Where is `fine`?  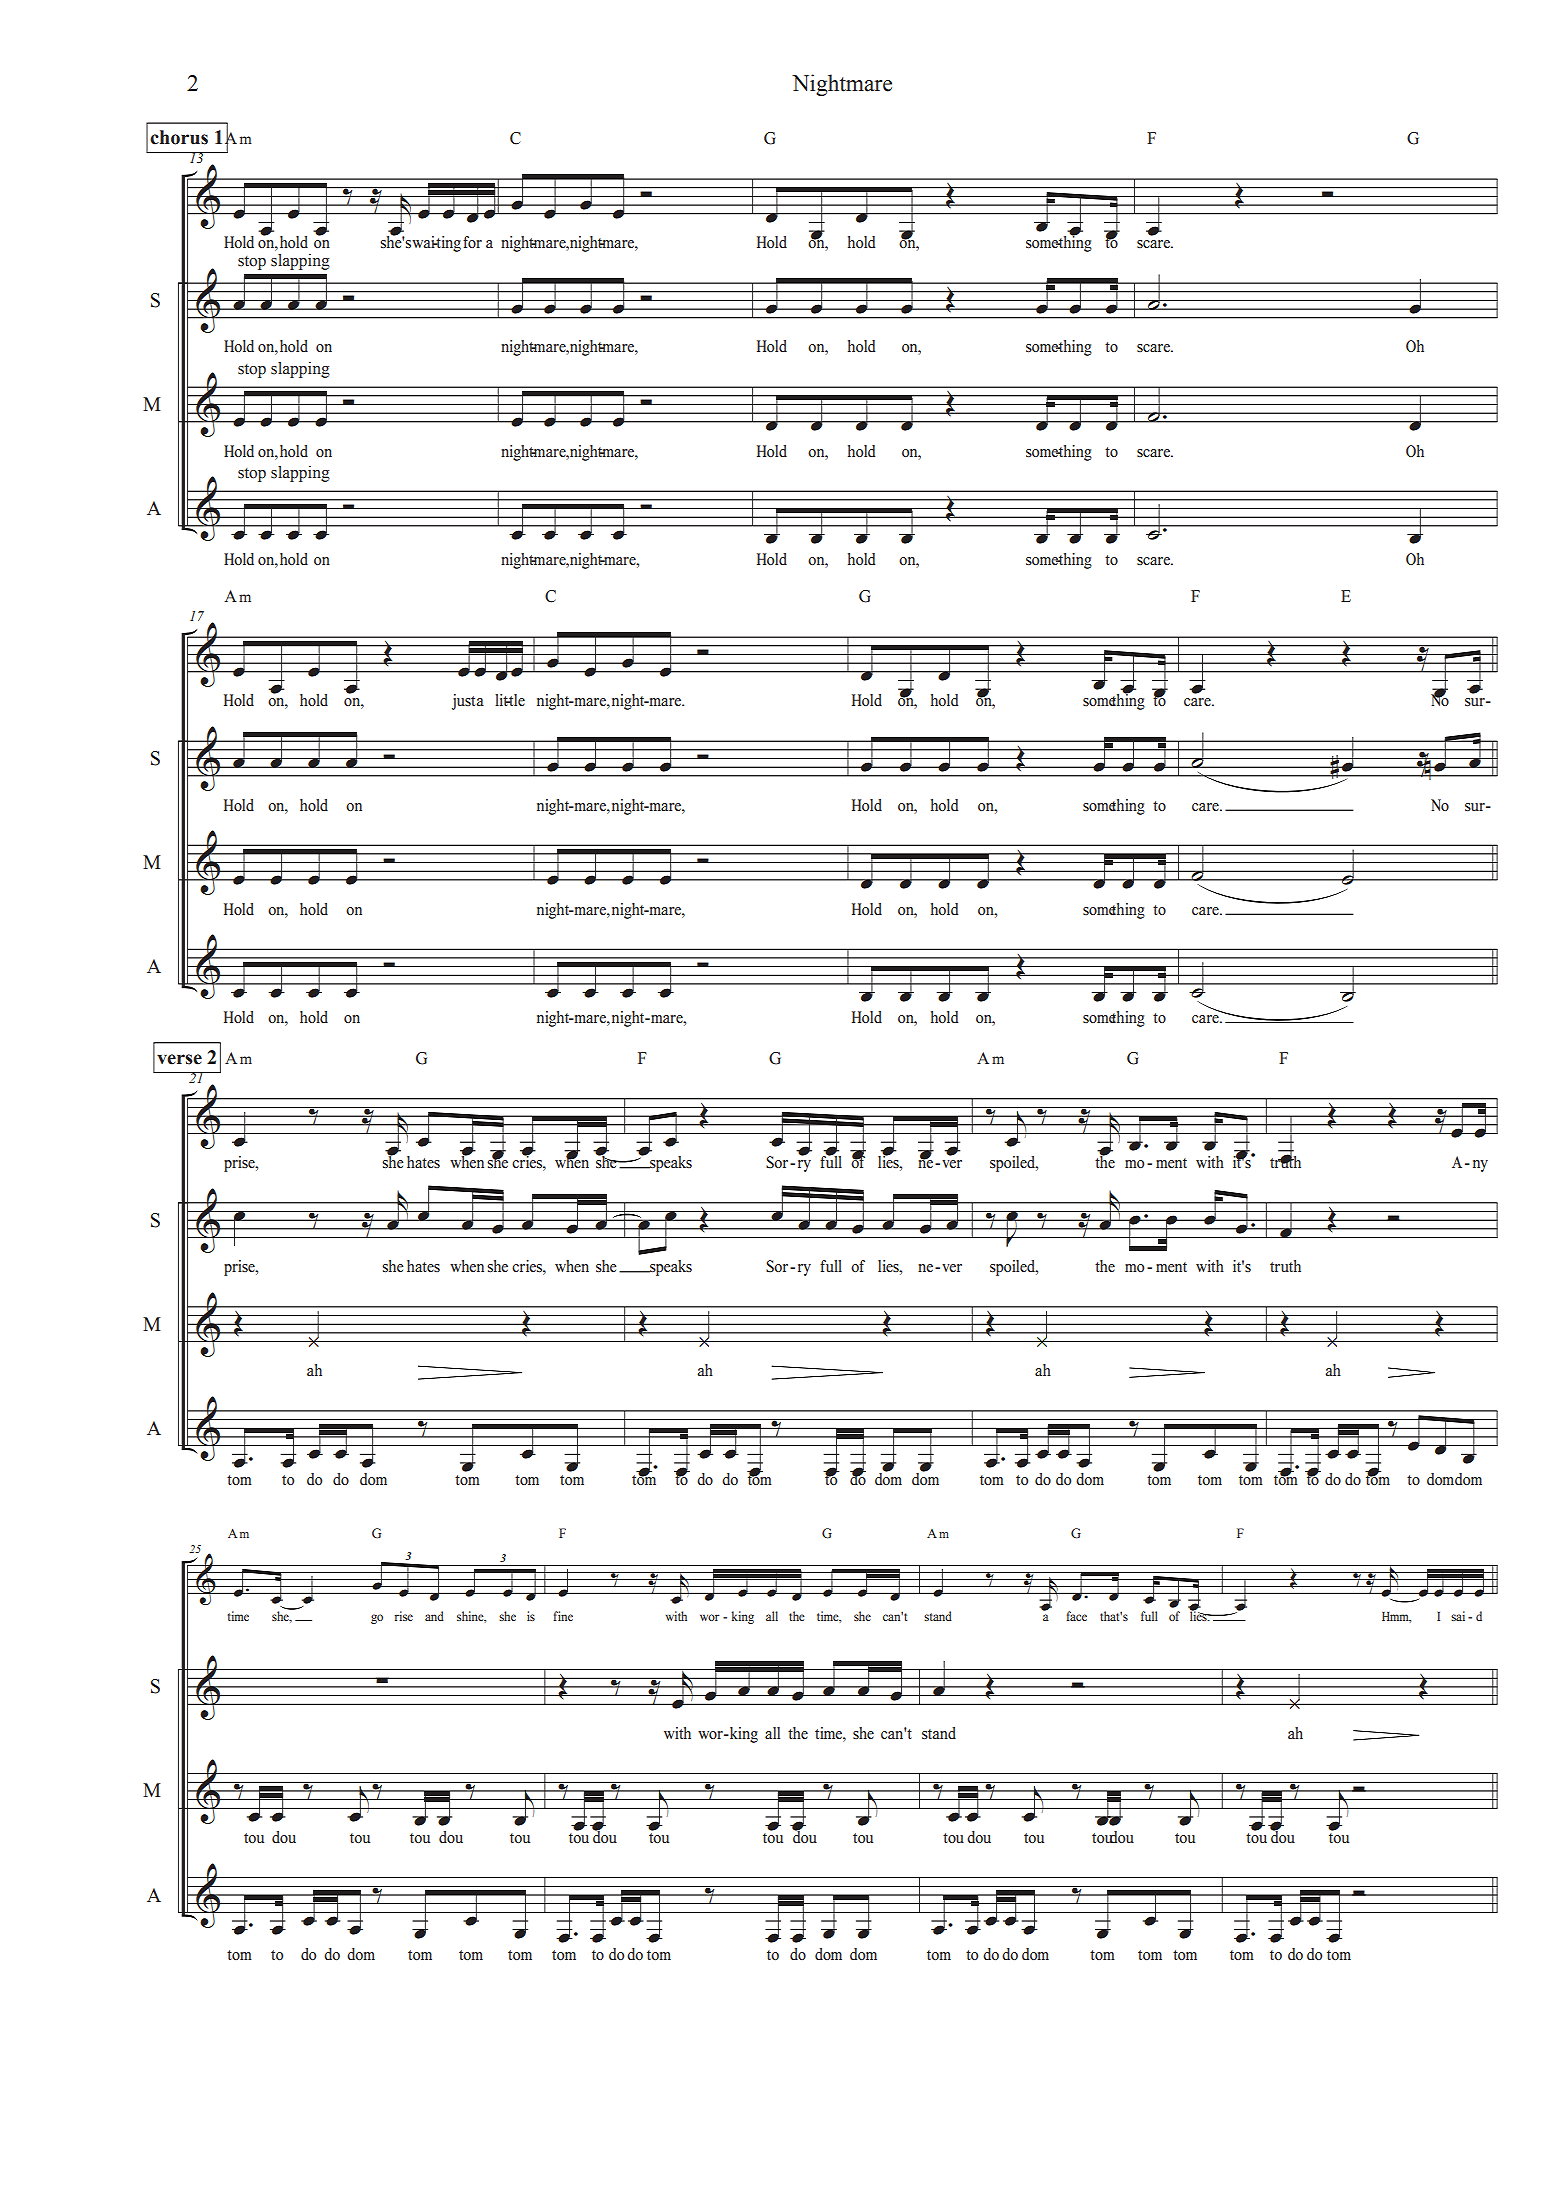
fine is located at coordinates (563, 1616).
